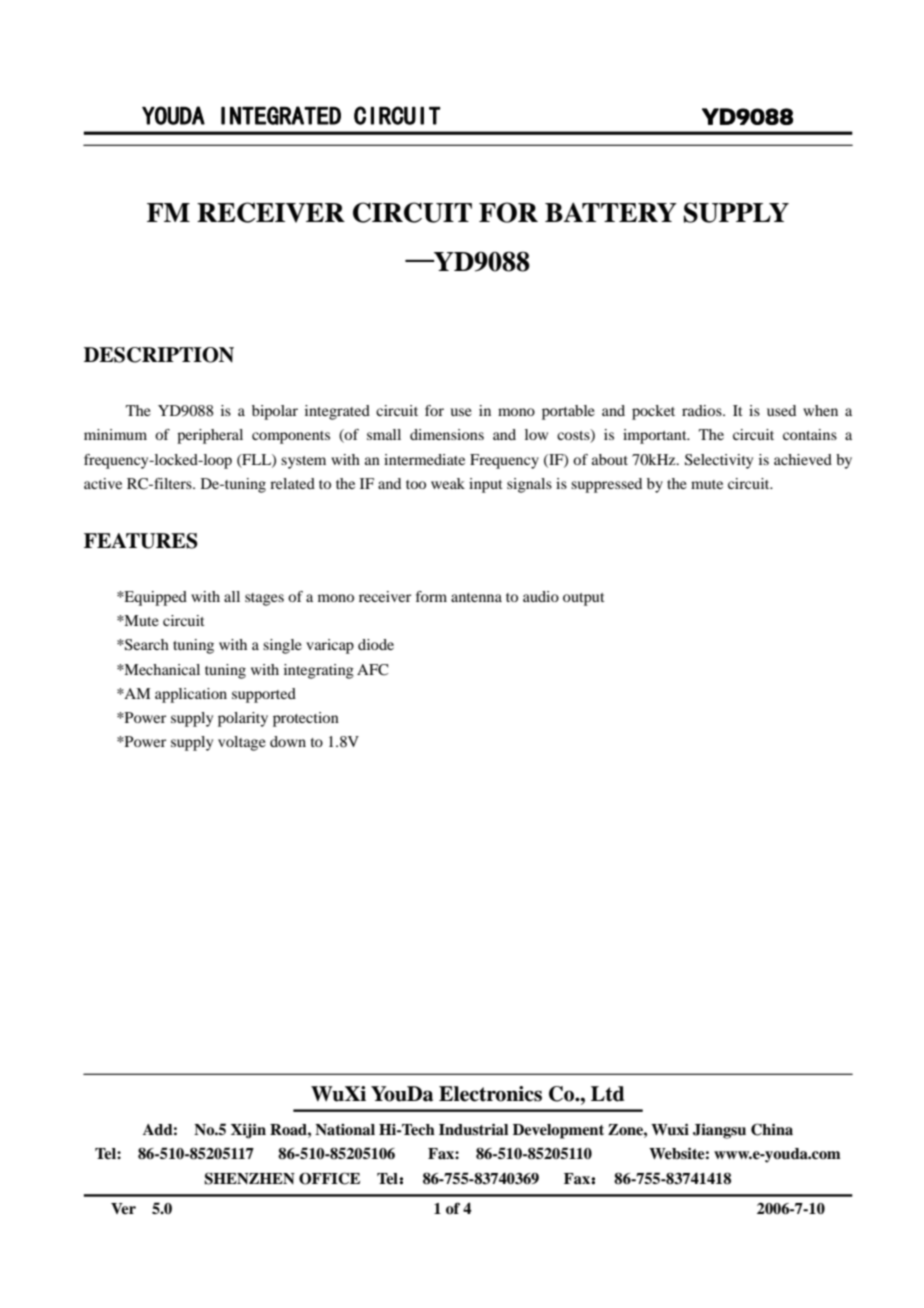  What do you see at coordinates (249, 1178) in the image?
I see `SHENZHEN` at bounding box center [249, 1178].
